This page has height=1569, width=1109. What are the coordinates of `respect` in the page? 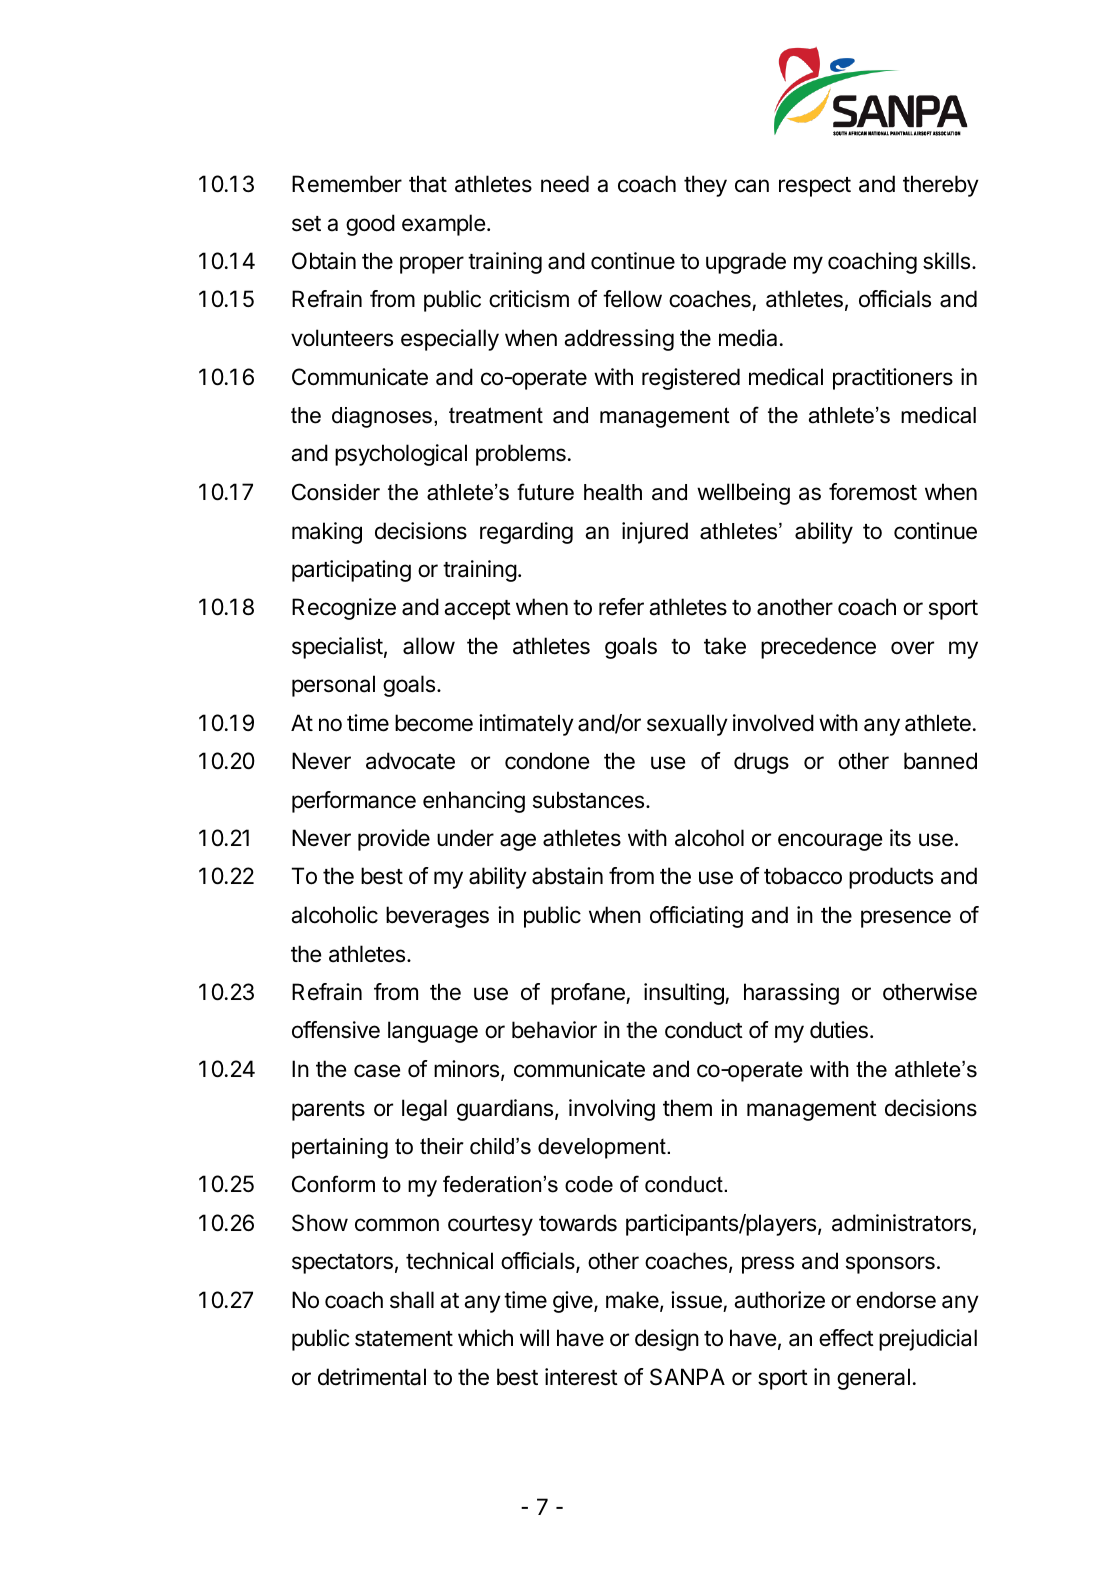 It's located at (815, 187).
